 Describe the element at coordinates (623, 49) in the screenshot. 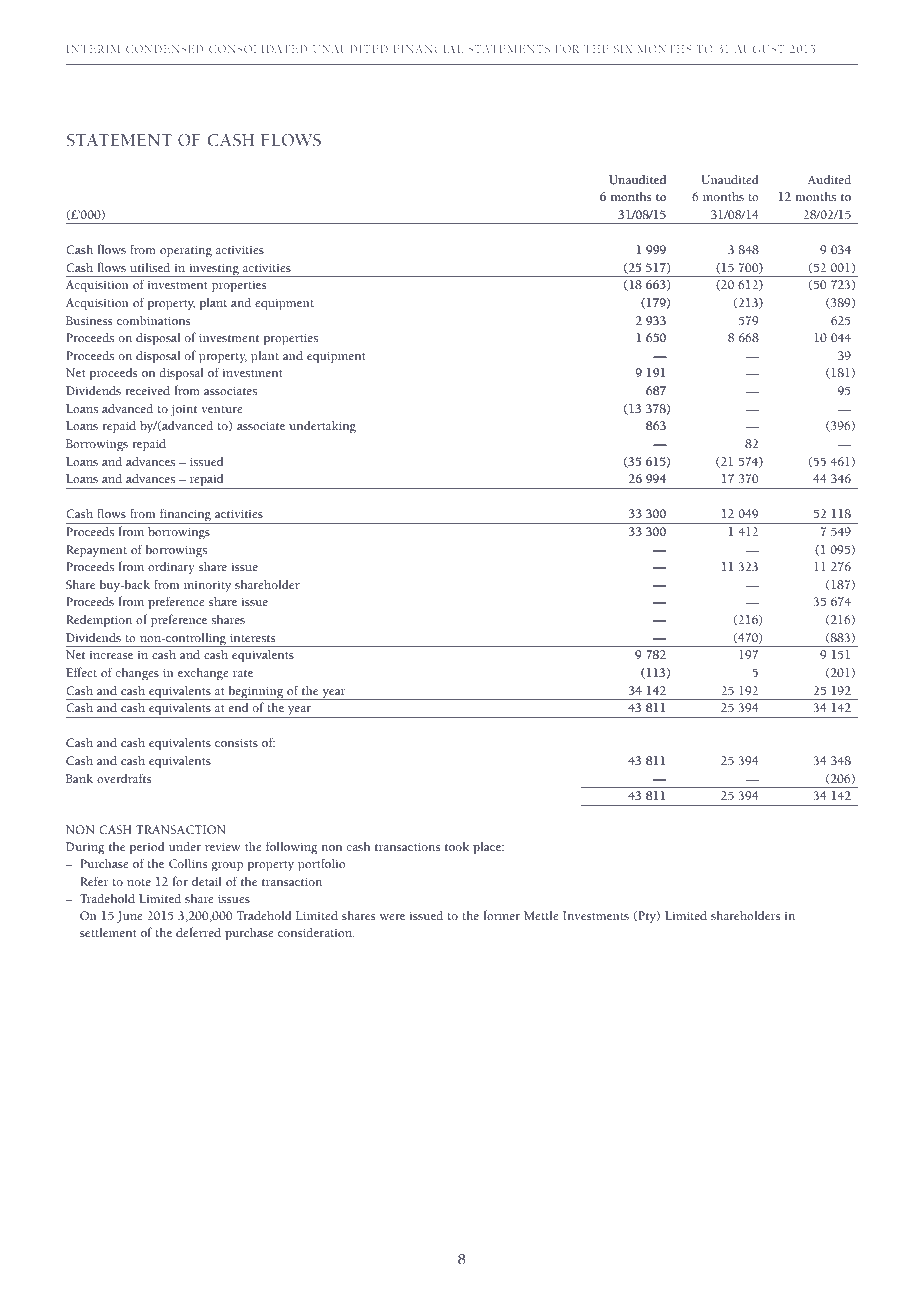

I see `SIX` at that location.
